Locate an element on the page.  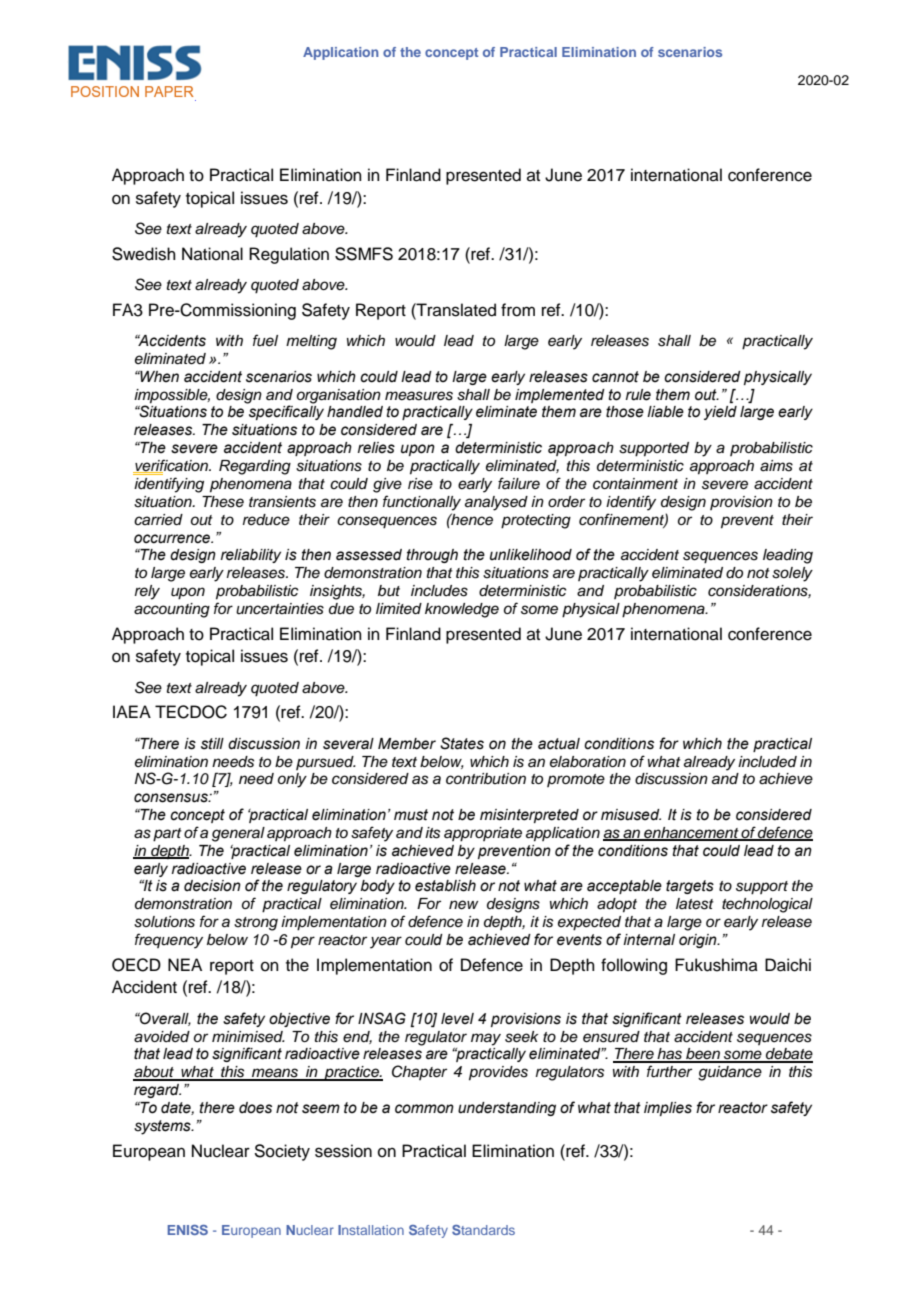
Standards is located at coordinates (483, 1230).
